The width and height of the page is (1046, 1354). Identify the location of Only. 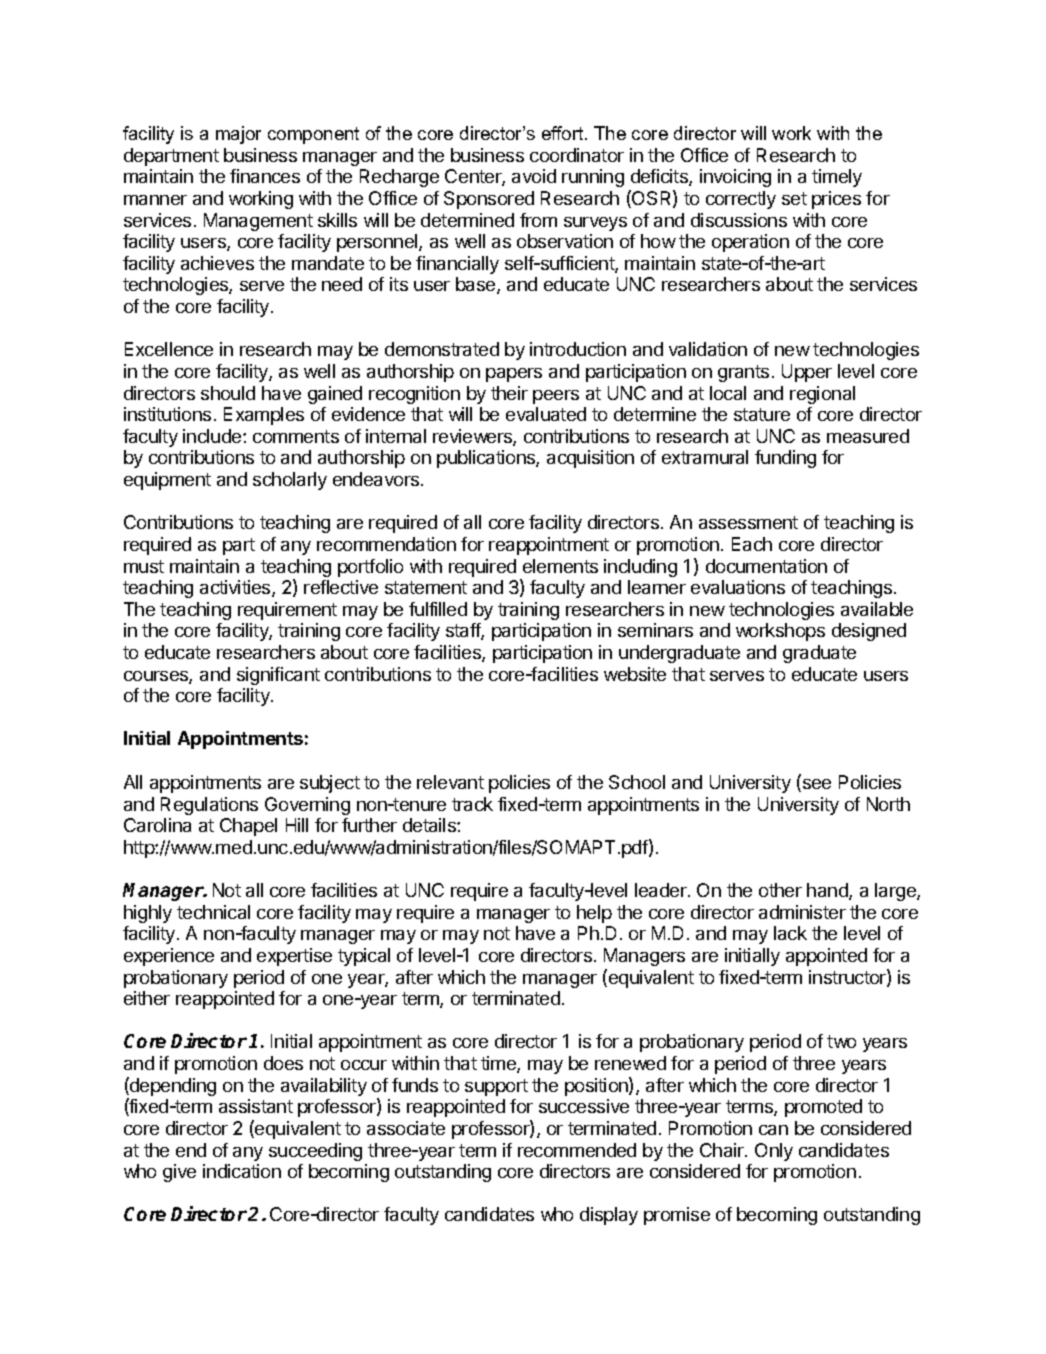
(774, 1152).
